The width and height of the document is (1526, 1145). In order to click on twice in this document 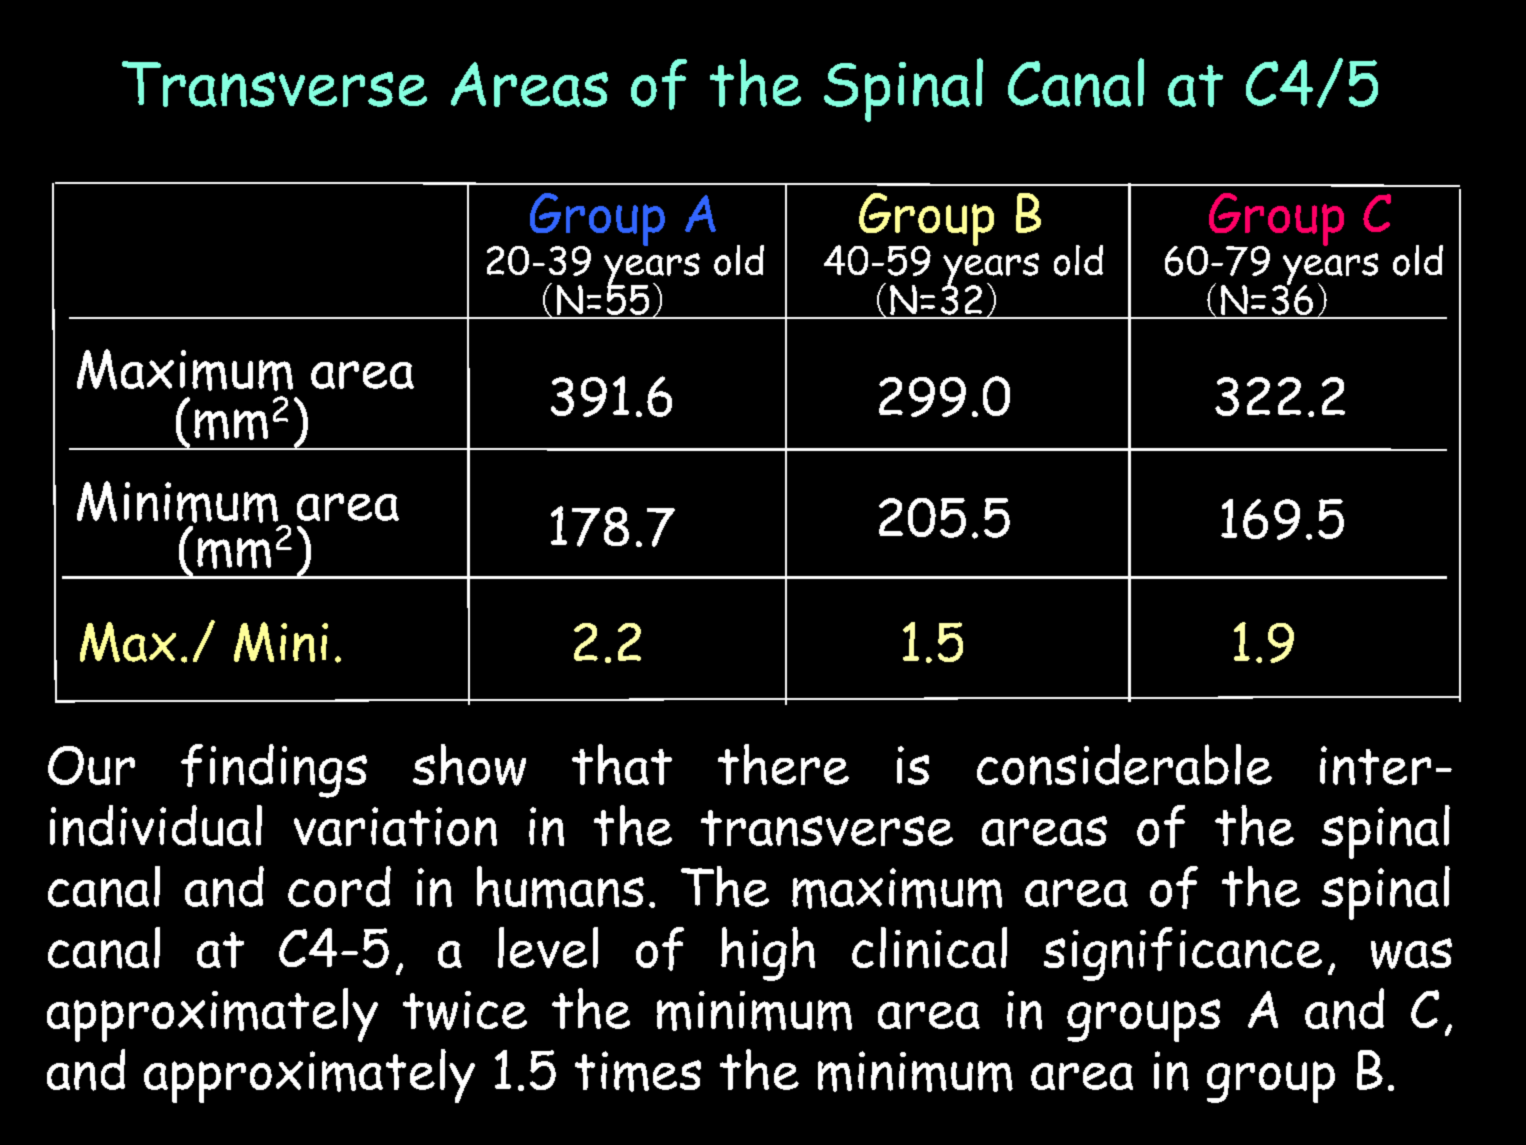, I will do `click(465, 1010)`.
